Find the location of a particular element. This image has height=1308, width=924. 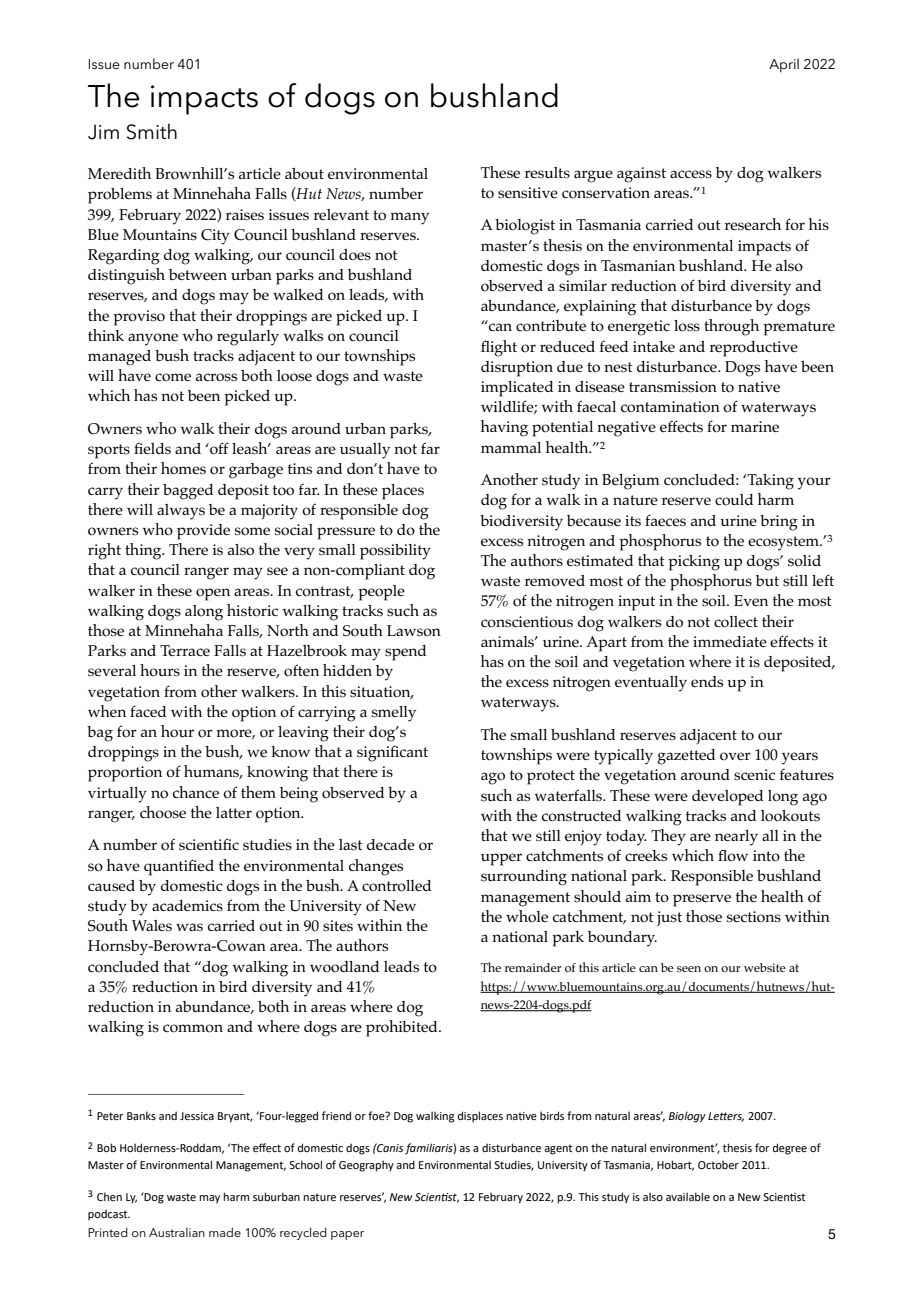

immediate is located at coordinates (730, 641).
